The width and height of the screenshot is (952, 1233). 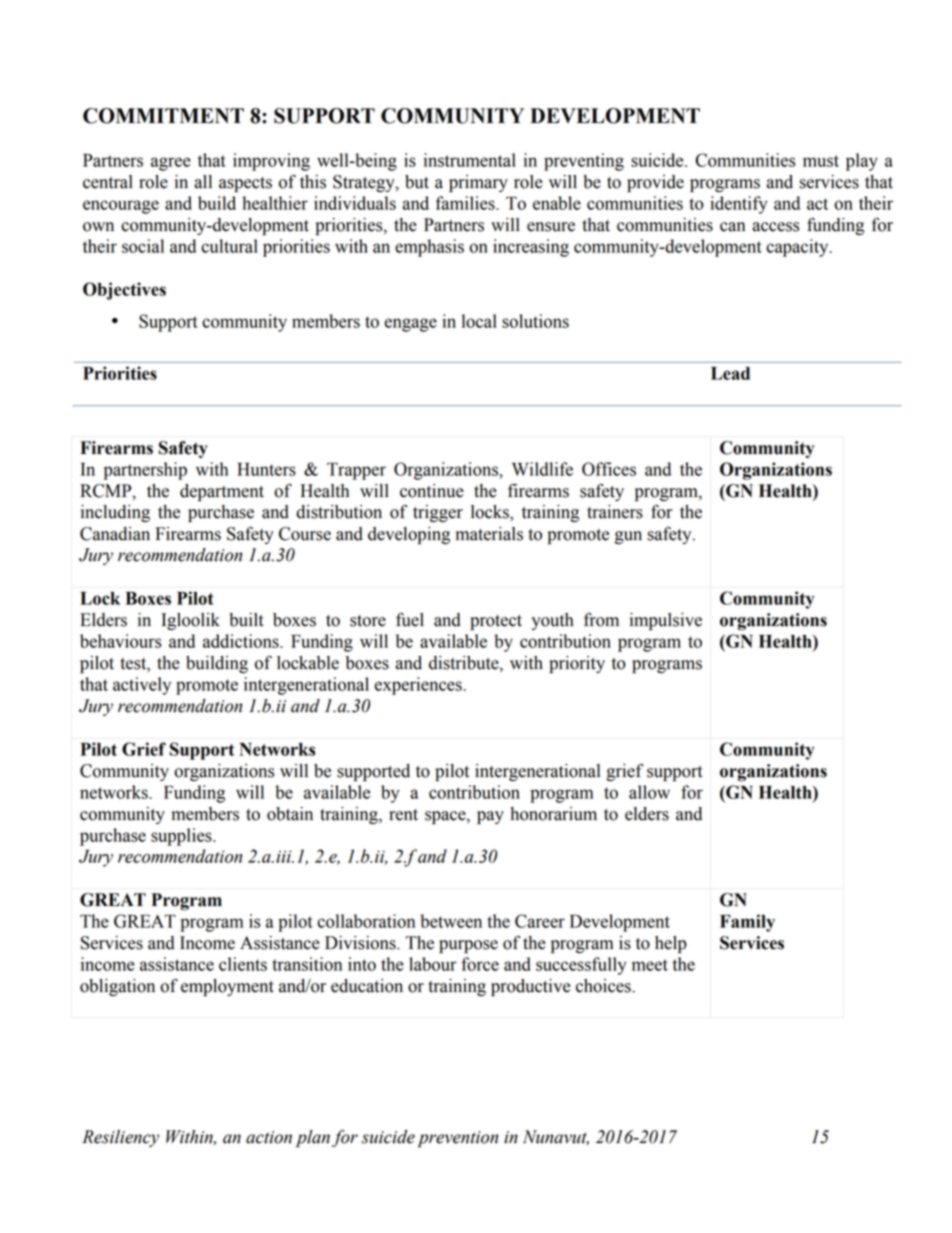 What do you see at coordinates (182, 837) in the screenshot?
I see `supplies` at bounding box center [182, 837].
